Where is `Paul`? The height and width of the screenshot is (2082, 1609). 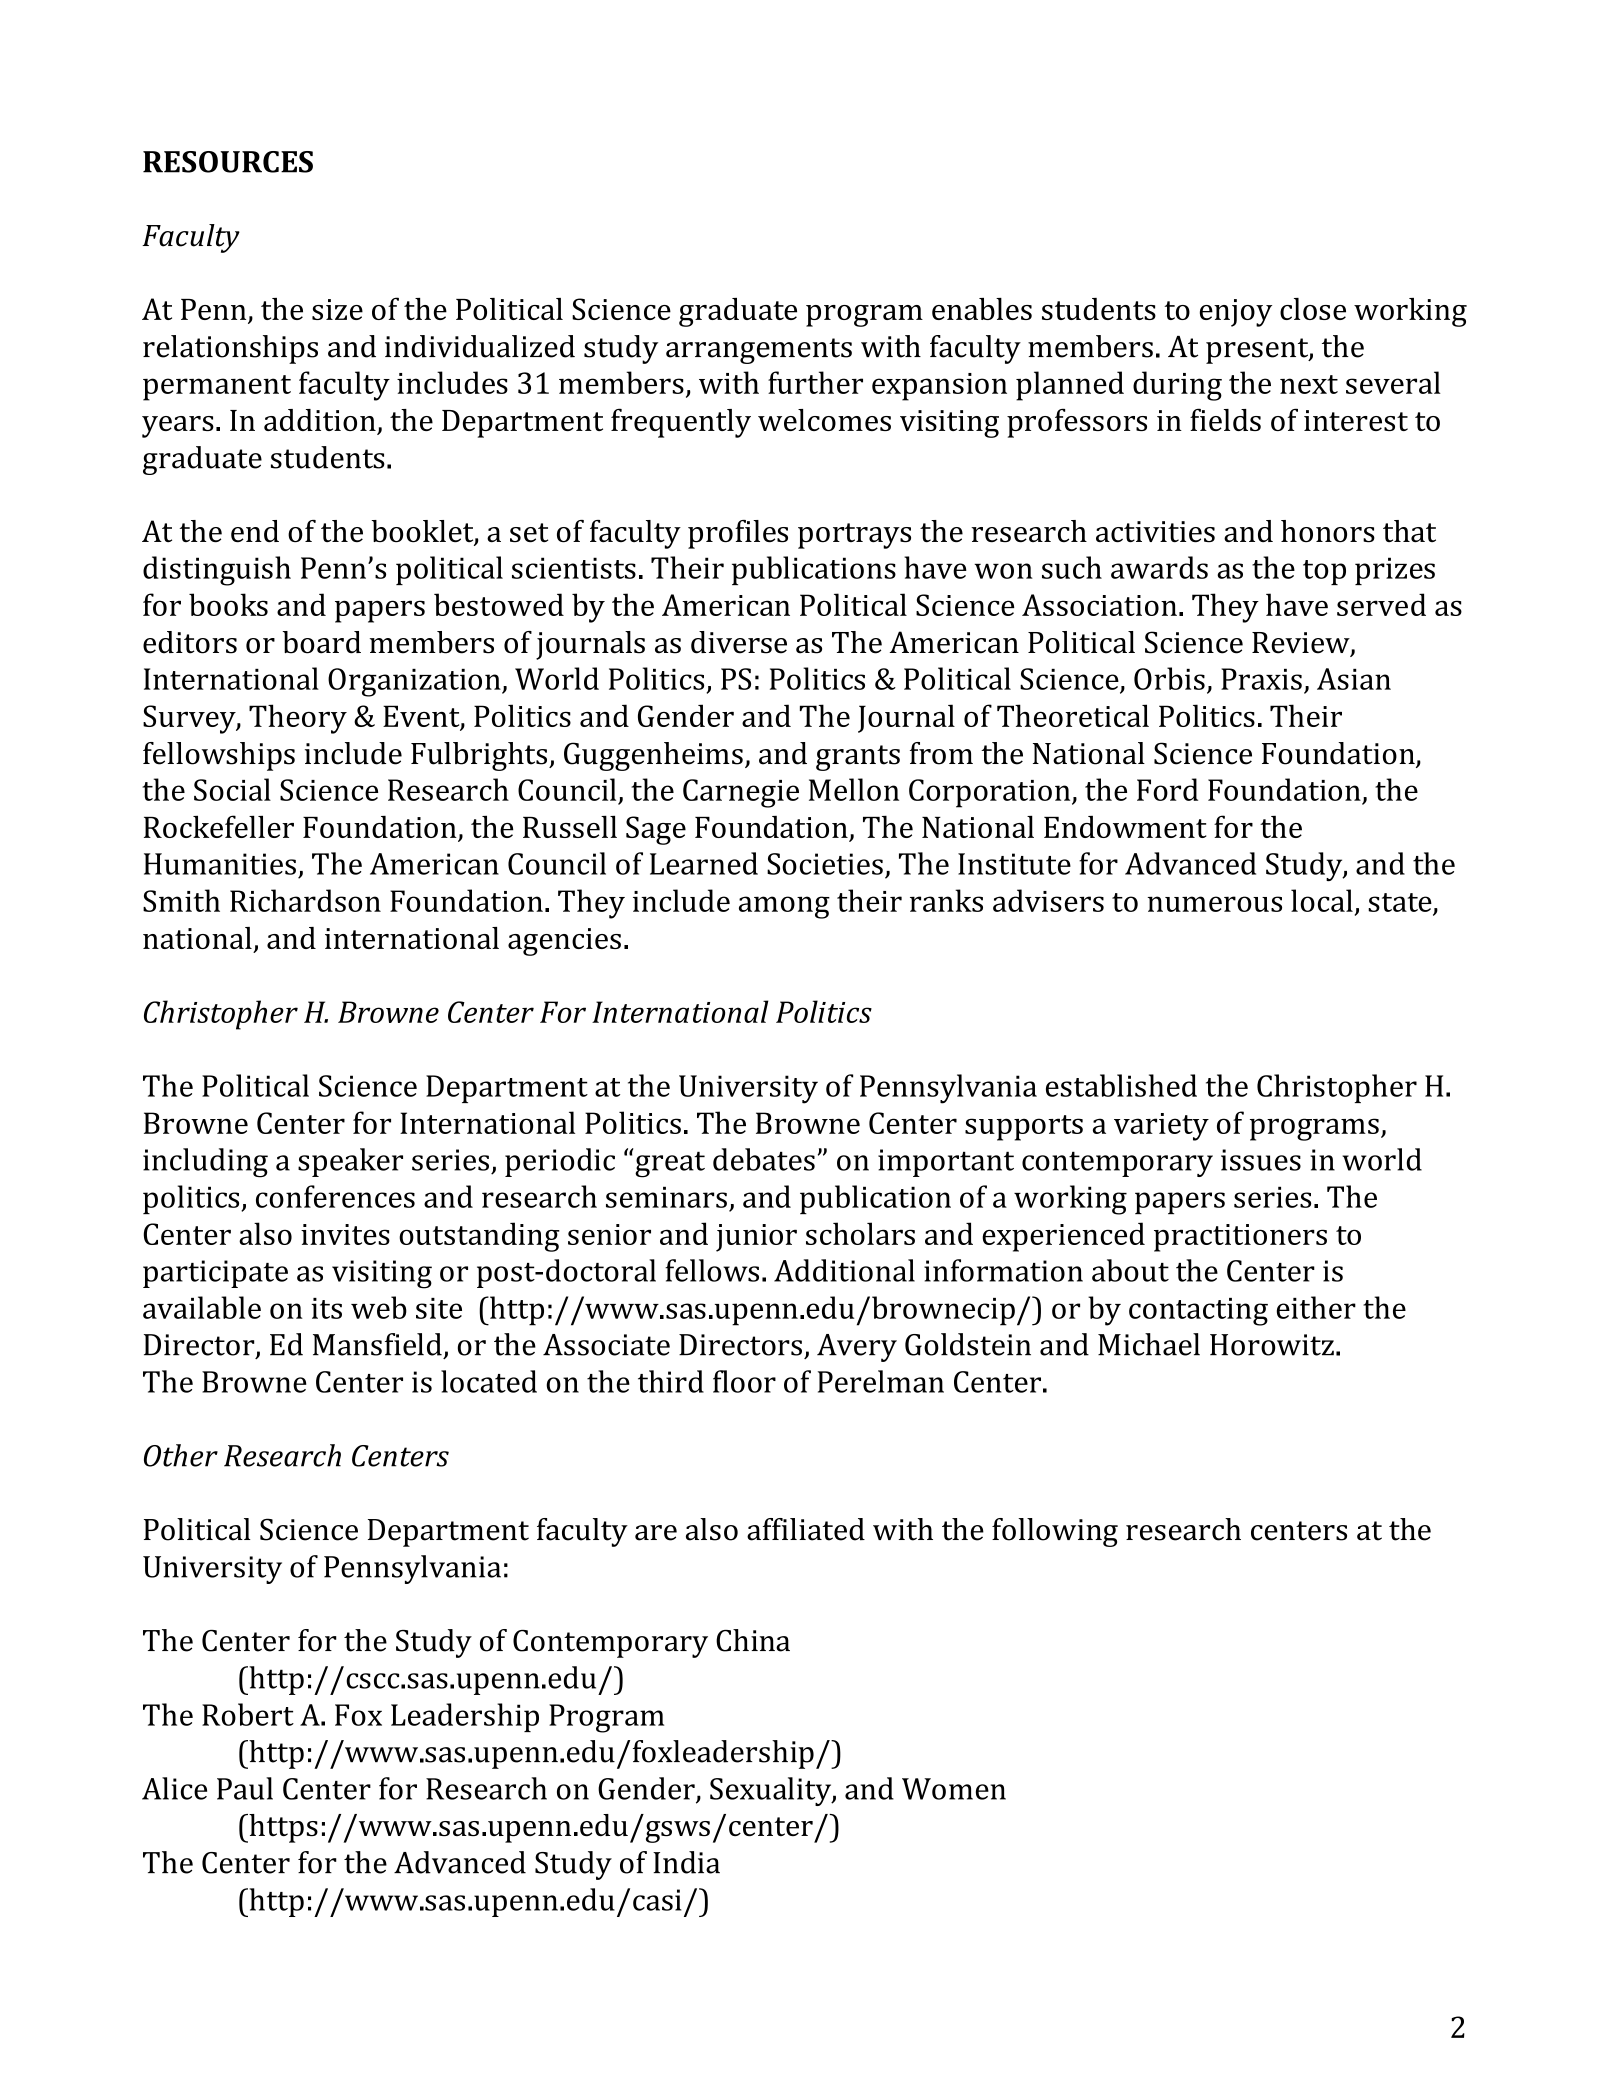
Paul is located at coordinates (245, 1788).
